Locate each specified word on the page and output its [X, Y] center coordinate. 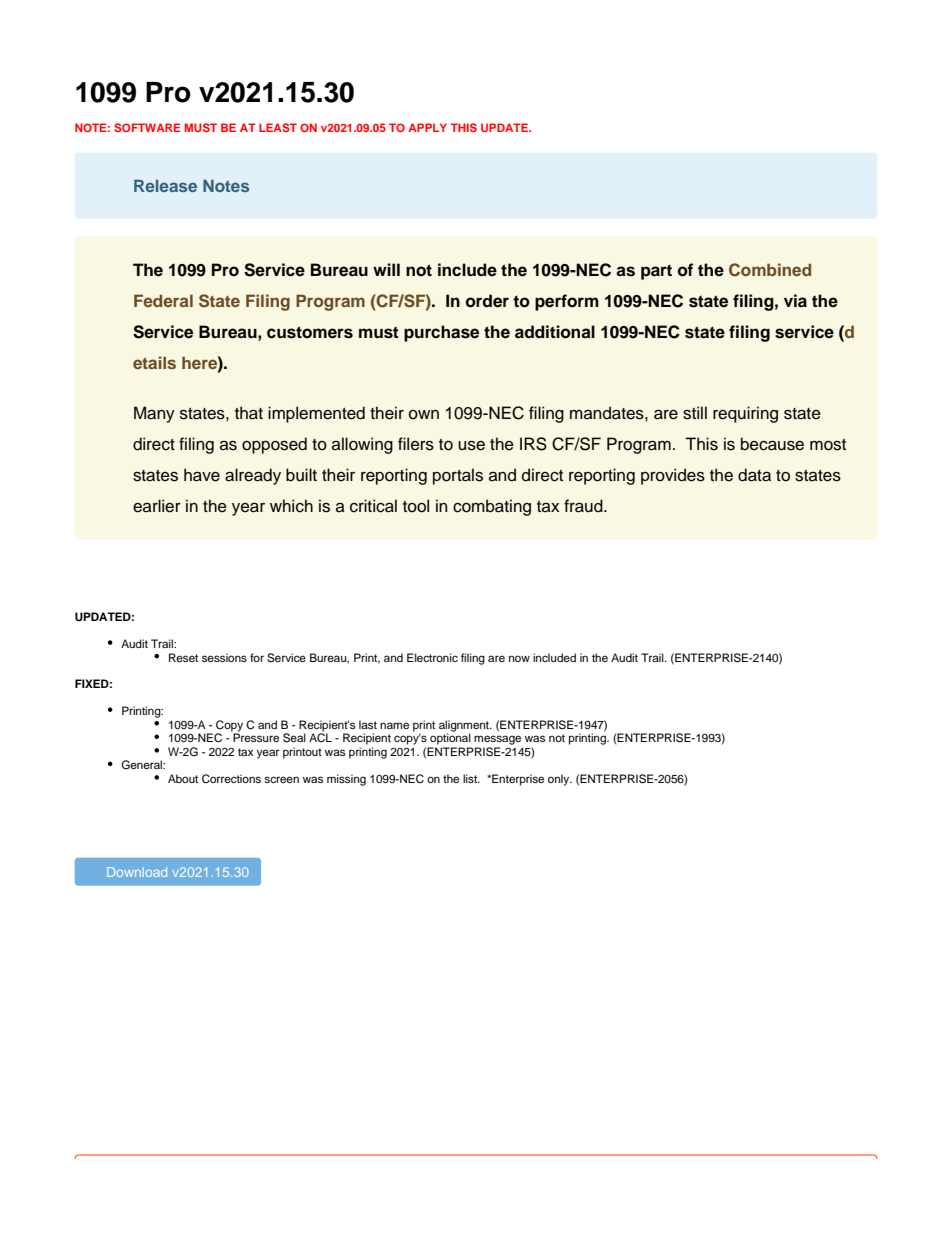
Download [137, 872]
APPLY [427, 127]
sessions [224, 657]
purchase [441, 333]
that [249, 413]
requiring [745, 414]
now [519, 658]
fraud [584, 506]
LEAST [278, 127]
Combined [770, 270]
